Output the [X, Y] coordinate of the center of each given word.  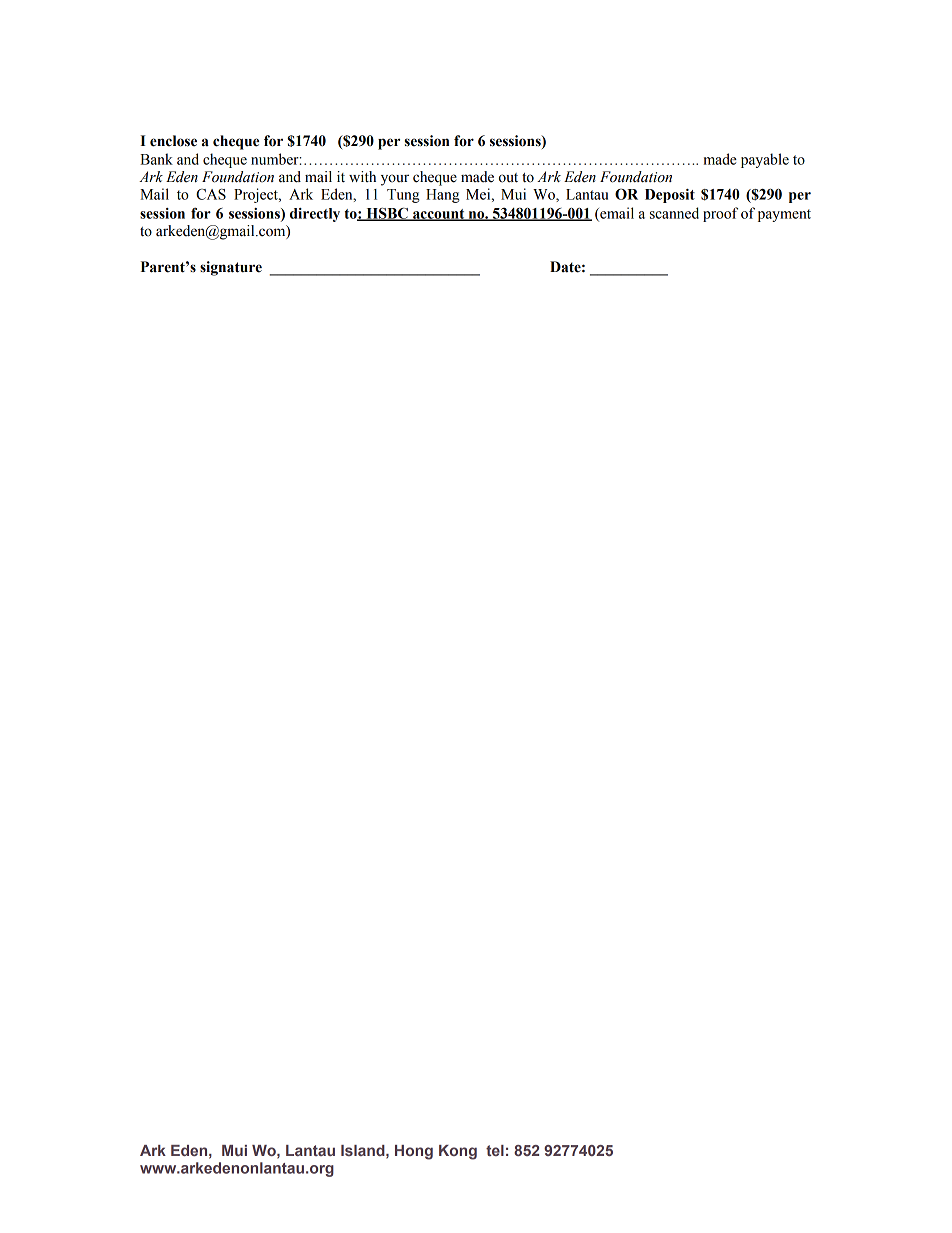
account [439, 215]
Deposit [670, 196]
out [508, 178]
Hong [414, 1152]
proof [720, 214]
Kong [458, 1152]
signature [231, 268]
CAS [211, 194]
